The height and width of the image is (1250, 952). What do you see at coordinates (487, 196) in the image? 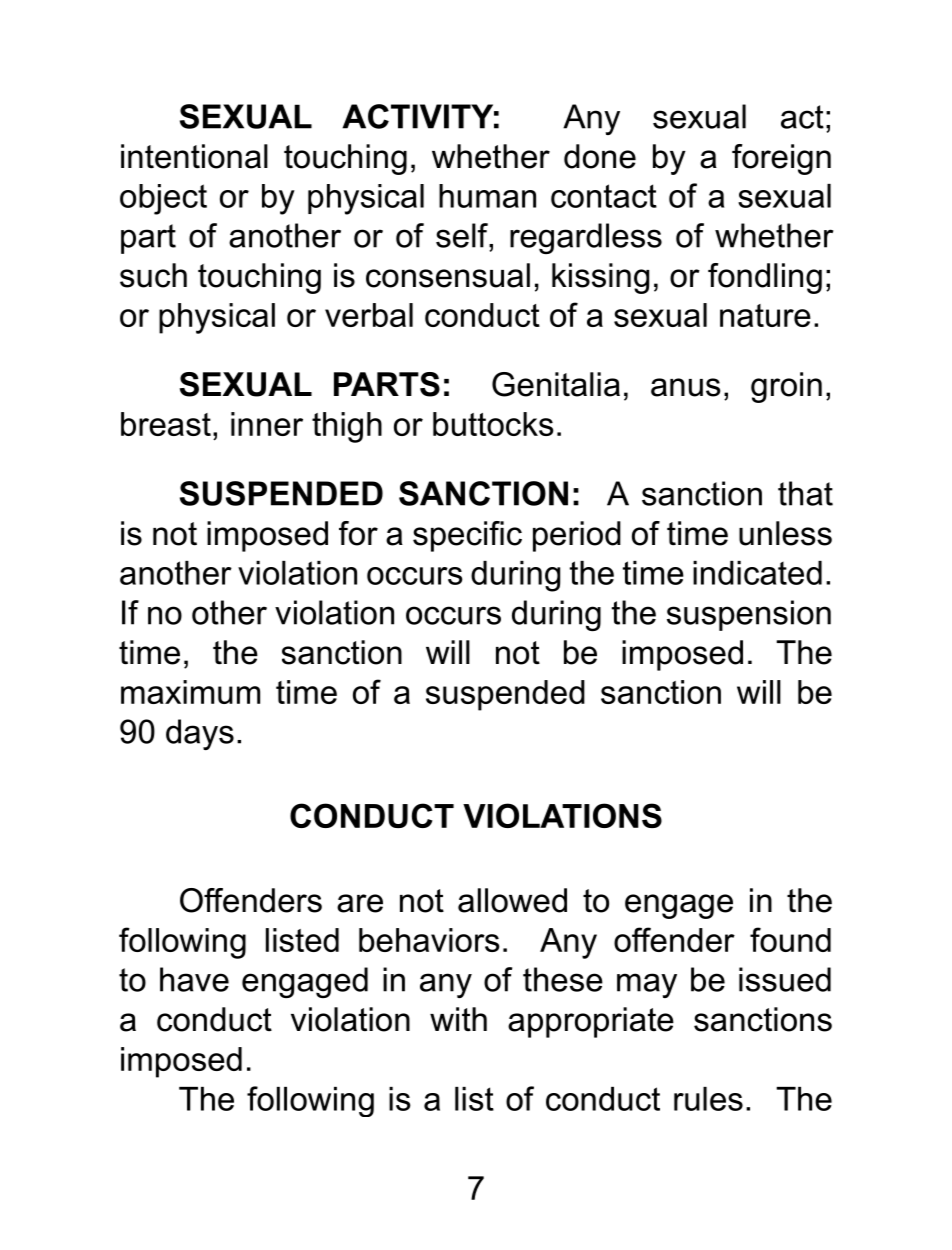
I see `human` at bounding box center [487, 196].
